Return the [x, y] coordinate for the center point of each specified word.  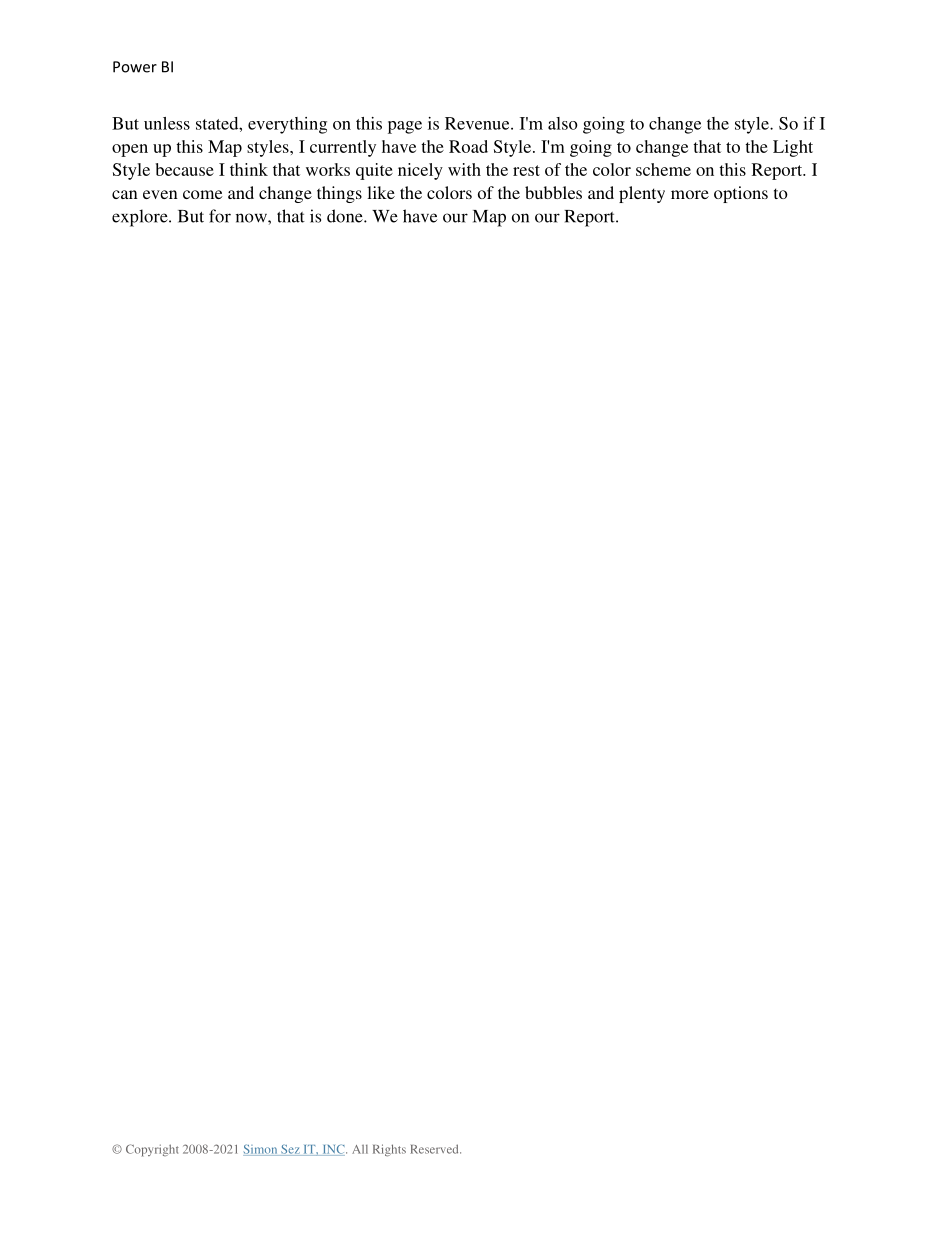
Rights [389, 1150]
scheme [663, 169]
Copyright [152, 1150]
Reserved [435, 1149]
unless [167, 123]
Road [468, 146]
